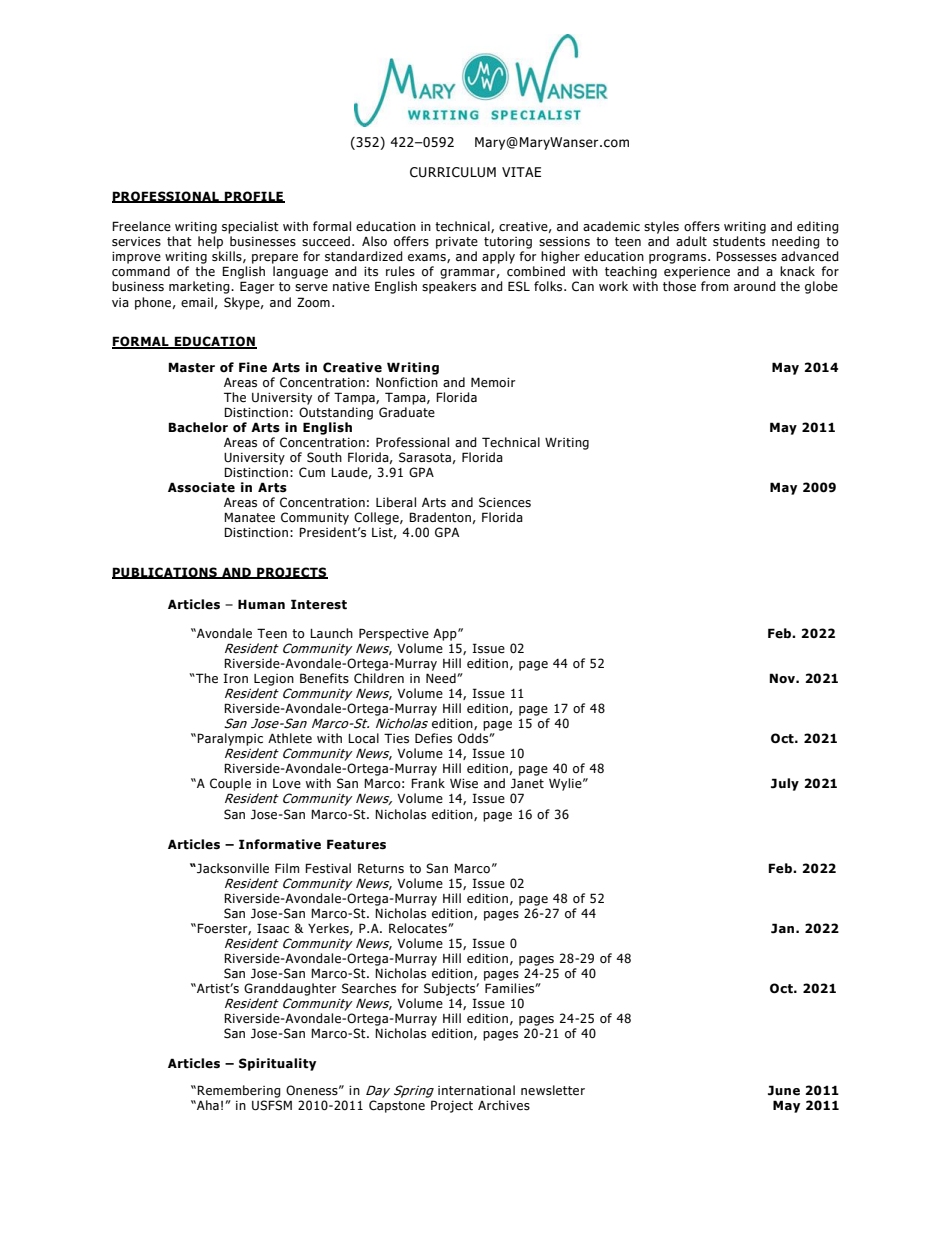  Describe the element at coordinates (739, 241) in the page. I see `students` at that location.
